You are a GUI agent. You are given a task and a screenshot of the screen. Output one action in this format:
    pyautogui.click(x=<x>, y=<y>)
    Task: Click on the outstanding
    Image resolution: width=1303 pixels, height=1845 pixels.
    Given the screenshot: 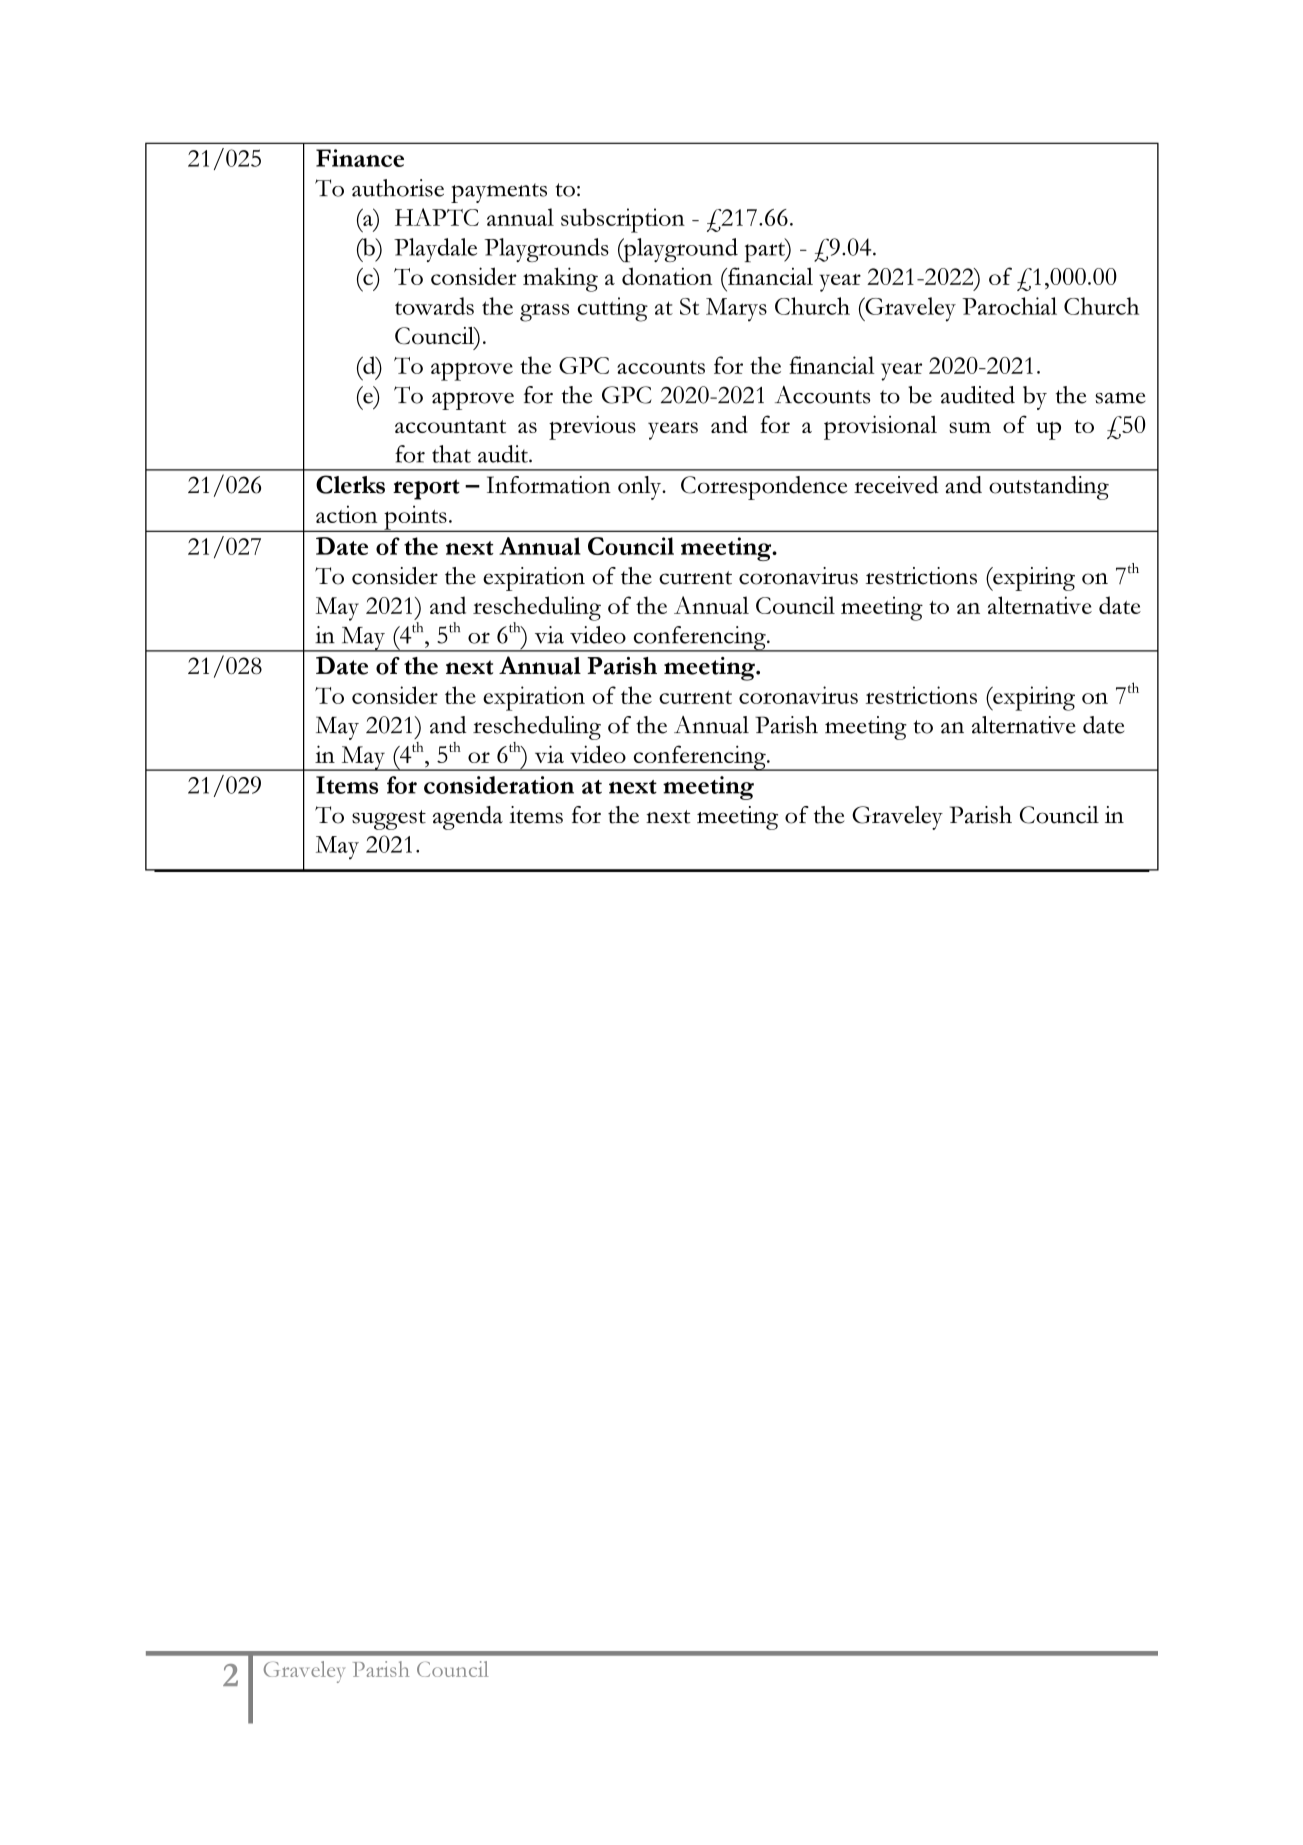 What is the action you would take?
    pyautogui.click(x=1049, y=488)
